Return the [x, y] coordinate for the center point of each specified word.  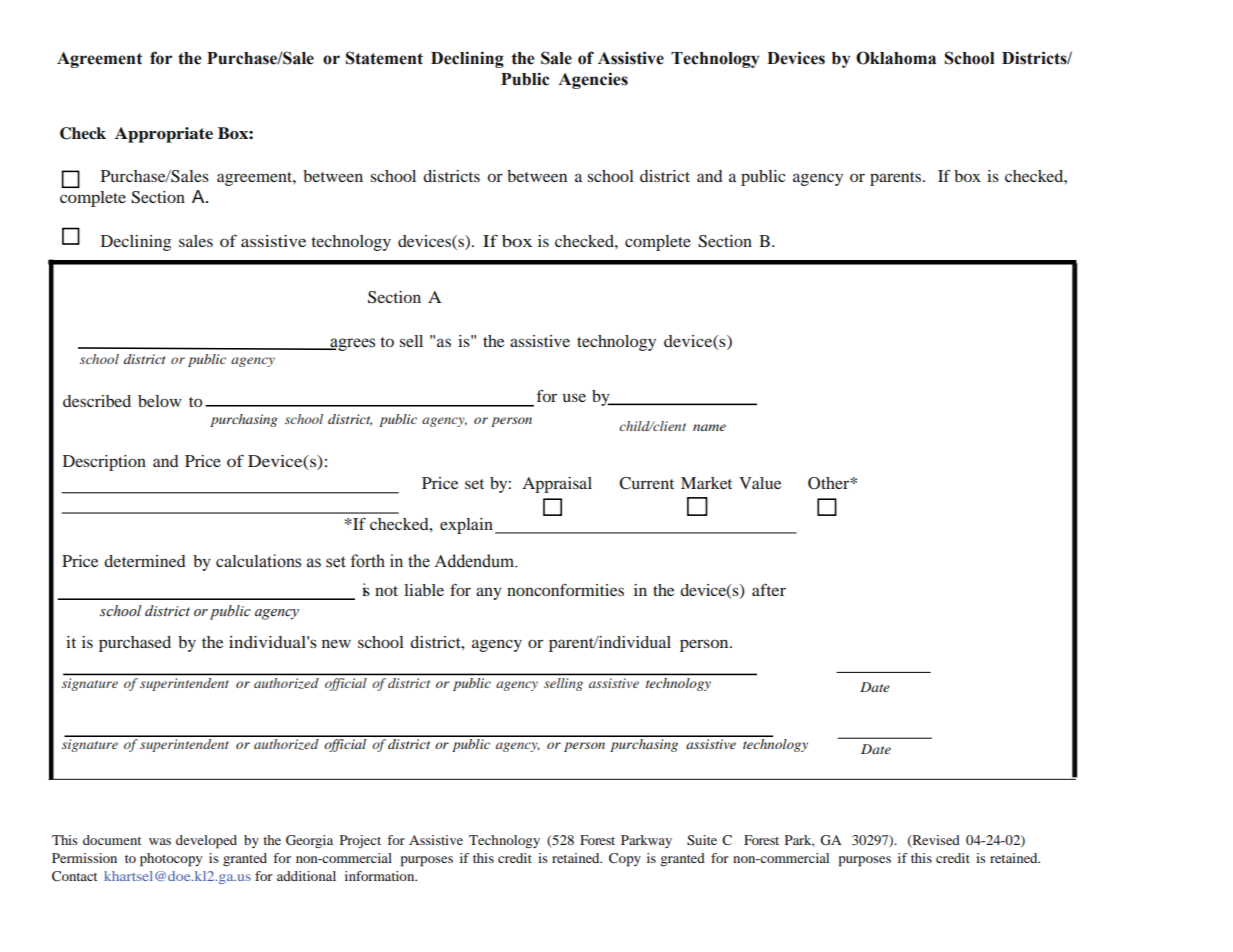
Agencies [593, 80]
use [574, 397]
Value [760, 483]
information [381, 876]
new [336, 643]
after [769, 589]
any [489, 593]
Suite [702, 840]
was [160, 841]
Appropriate [164, 135]
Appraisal [557, 485]
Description [104, 463]
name [709, 427]
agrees [351, 344]
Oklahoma [896, 58]
